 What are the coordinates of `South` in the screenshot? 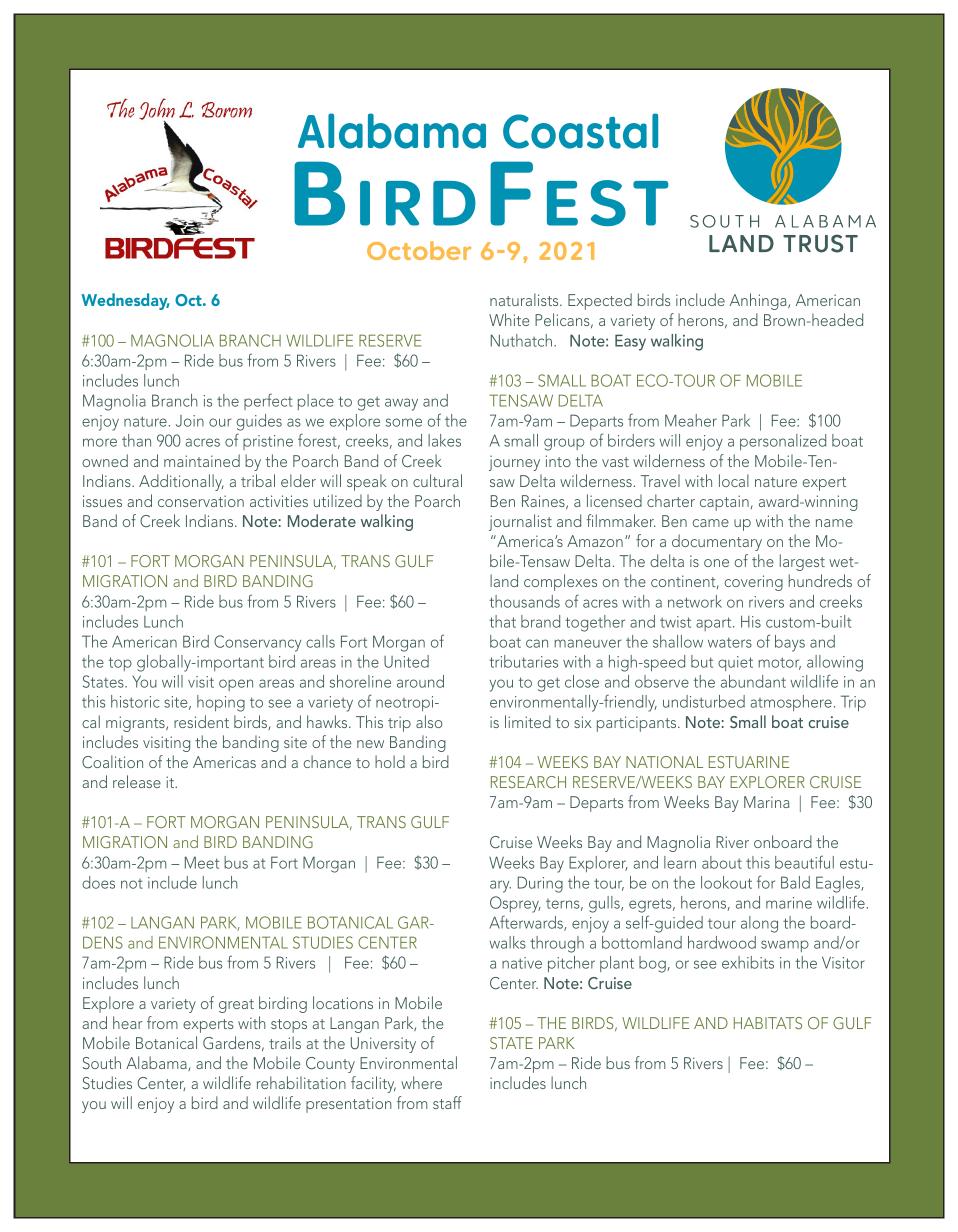 It's located at (102, 1062).
